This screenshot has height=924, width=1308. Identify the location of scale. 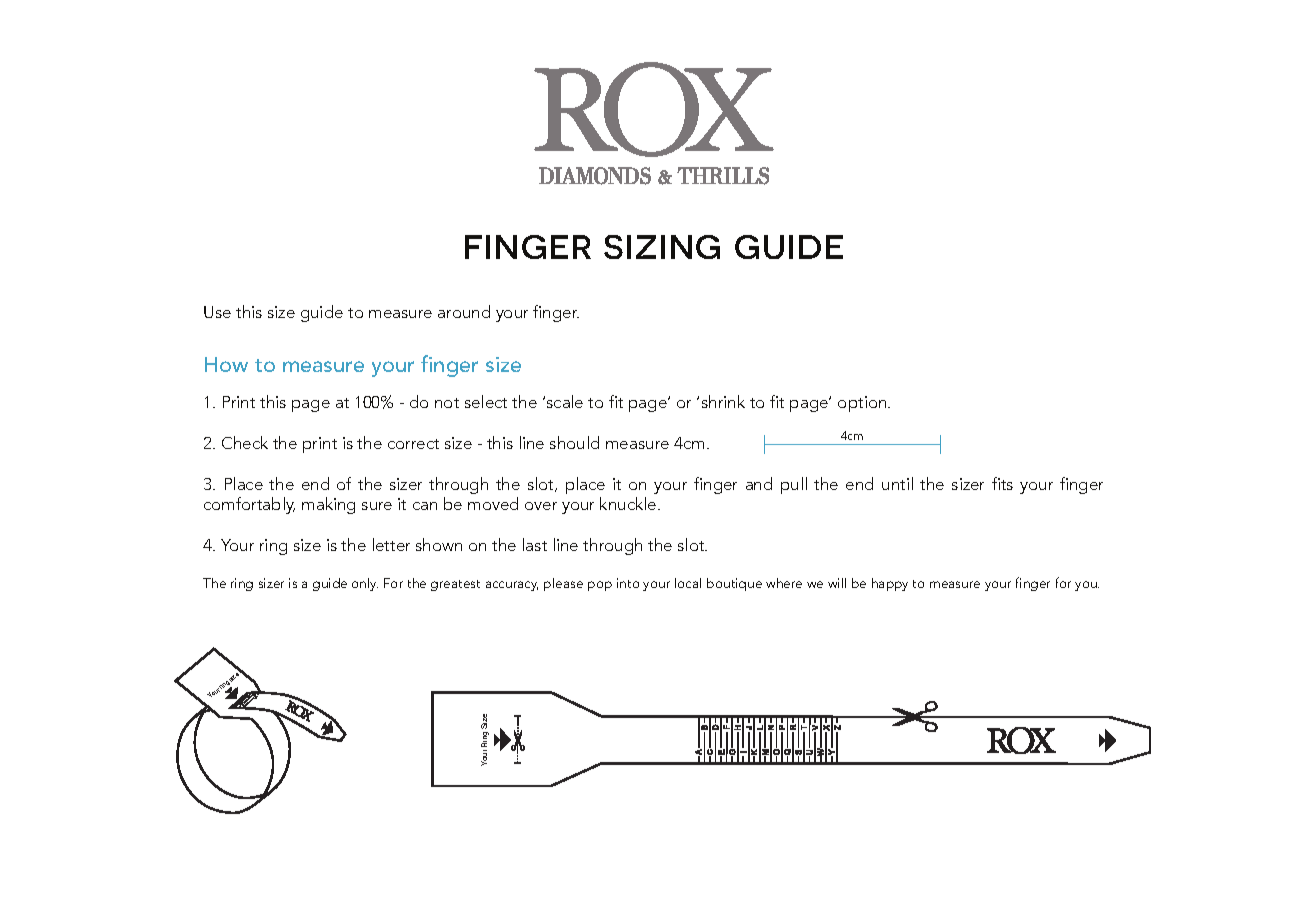
(565, 401).
